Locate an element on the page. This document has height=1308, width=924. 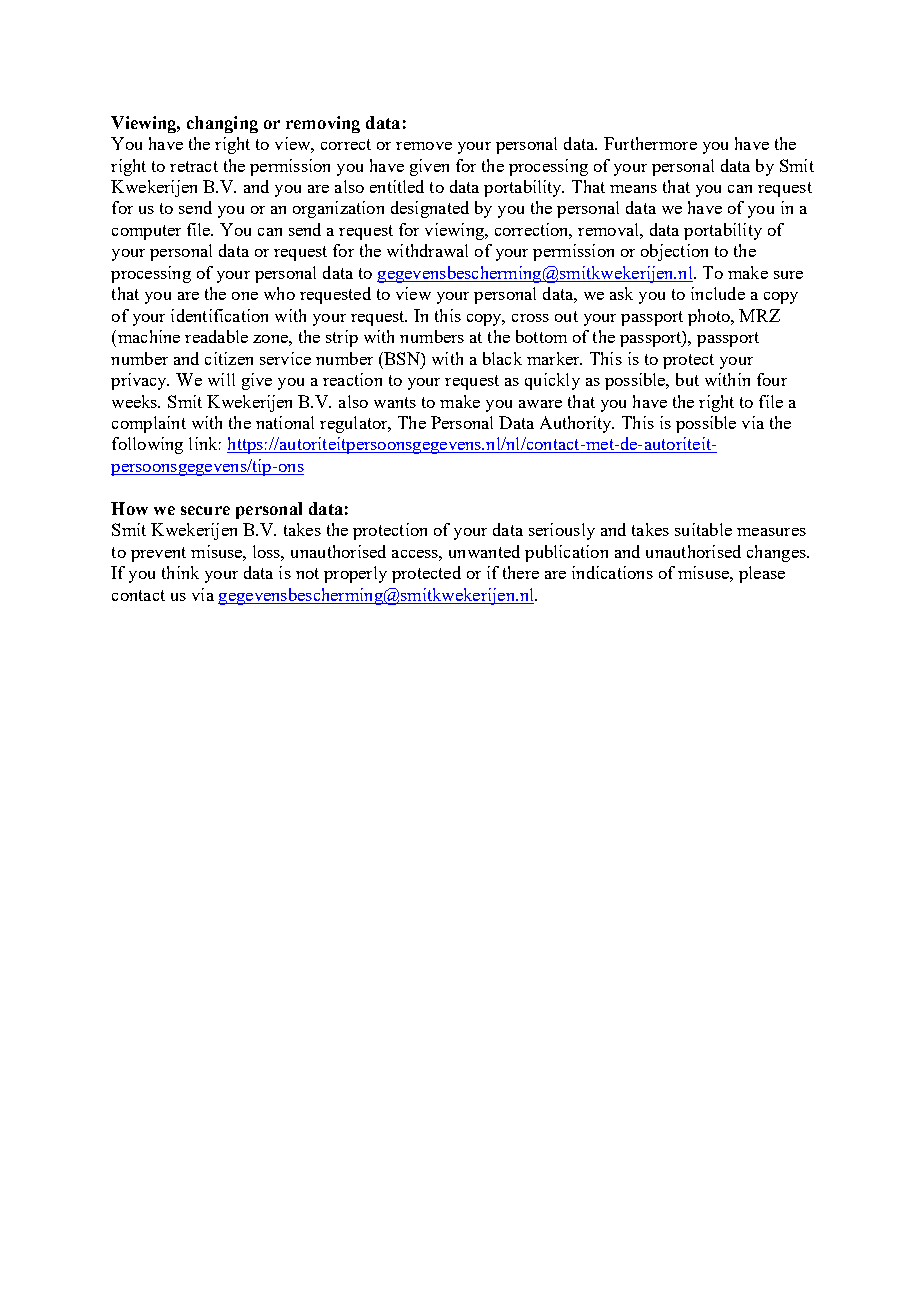
remove is located at coordinates (424, 146).
